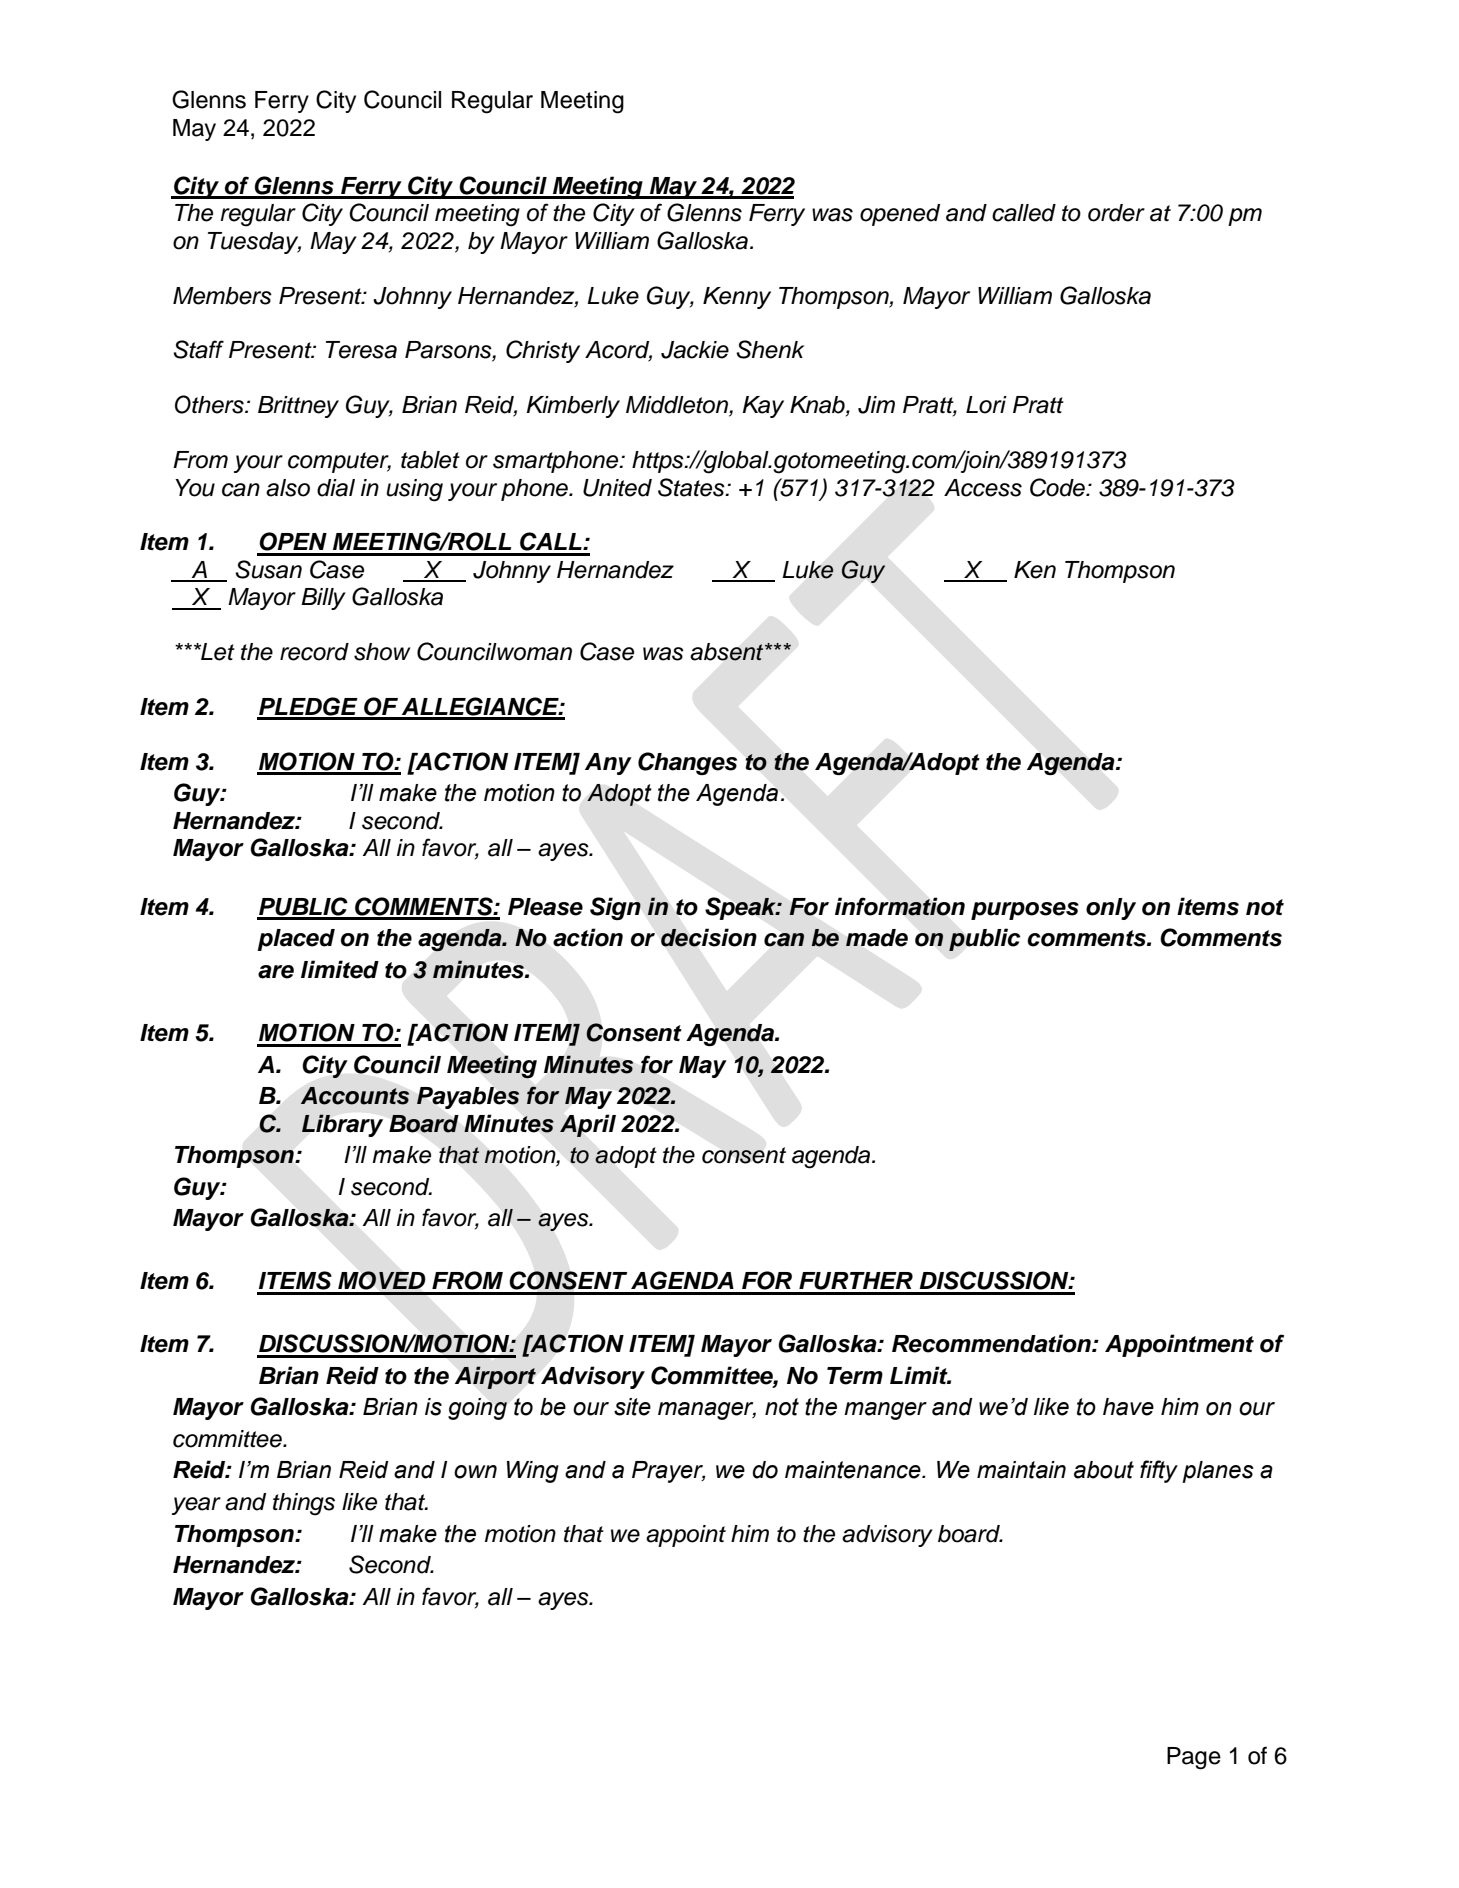 This screenshot has height=1888, width=1459. What do you see at coordinates (588, 1125) in the screenshot?
I see `April` at bounding box center [588, 1125].
